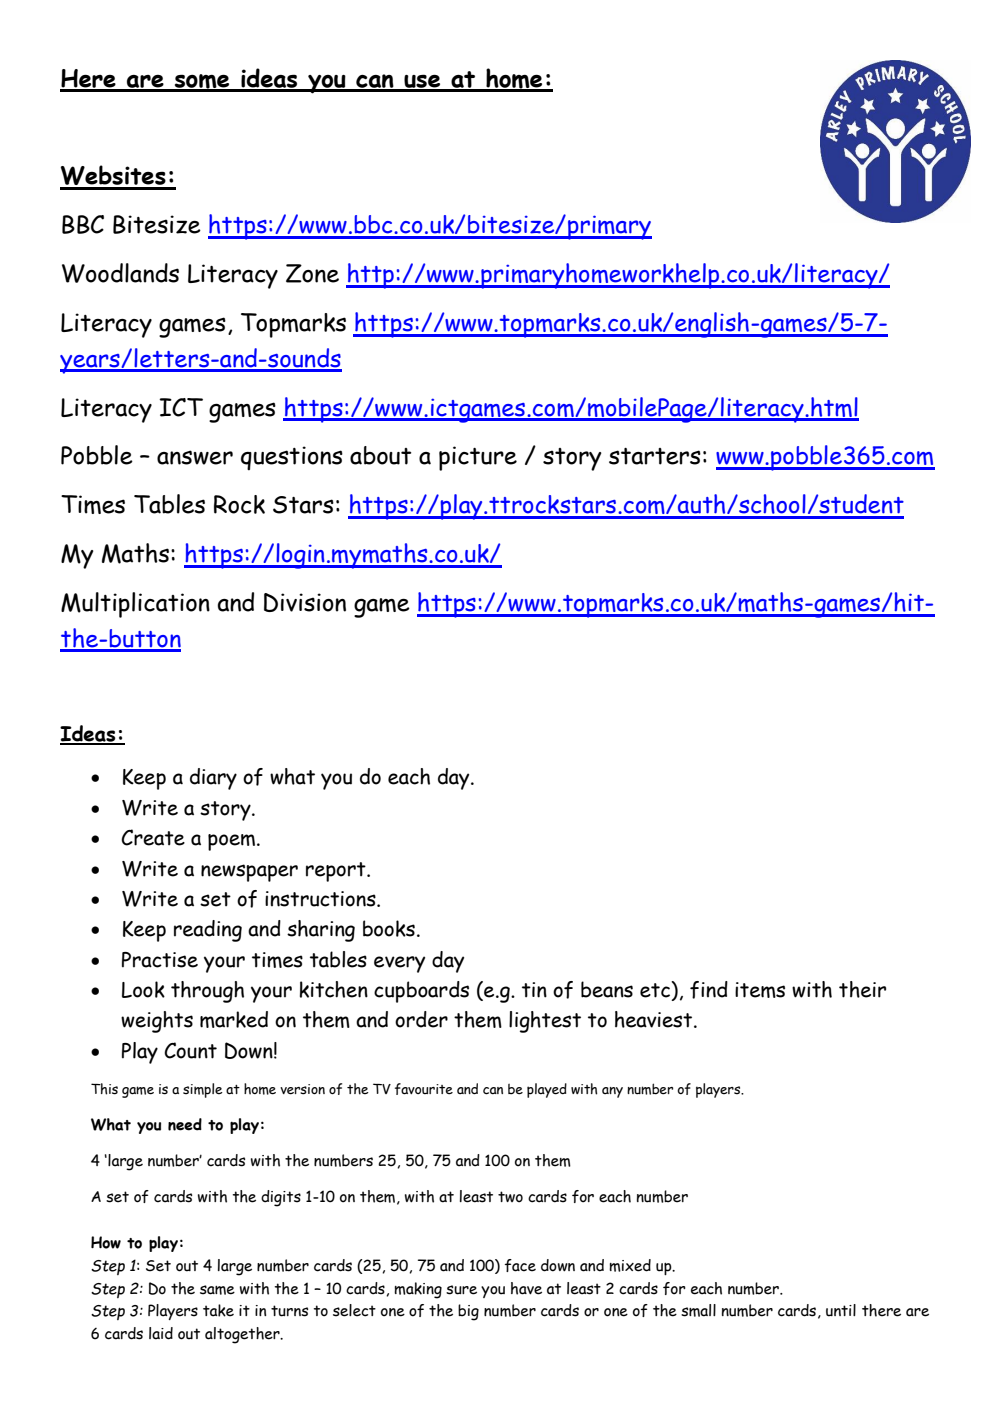 The width and height of the page is (1002, 1417). I want to click on reading, so click(208, 931).
